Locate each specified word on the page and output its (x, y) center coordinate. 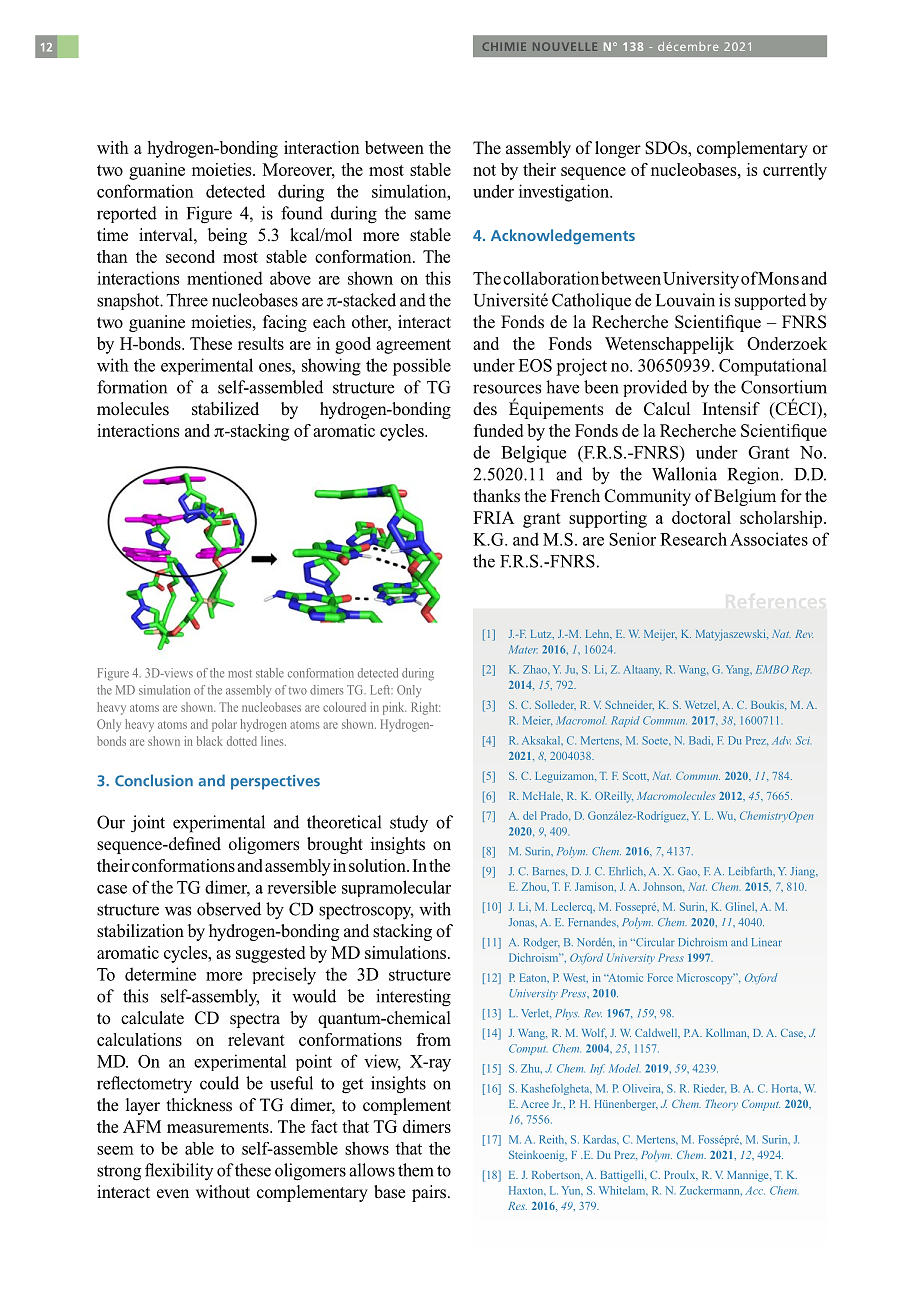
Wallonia (684, 474)
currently (795, 171)
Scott (636, 776)
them (416, 1170)
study (409, 823)
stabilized (225, 409)
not (484, 170)
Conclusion (154, 780)
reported (127, 214)
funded (498, 430)
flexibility (179, 1172)
